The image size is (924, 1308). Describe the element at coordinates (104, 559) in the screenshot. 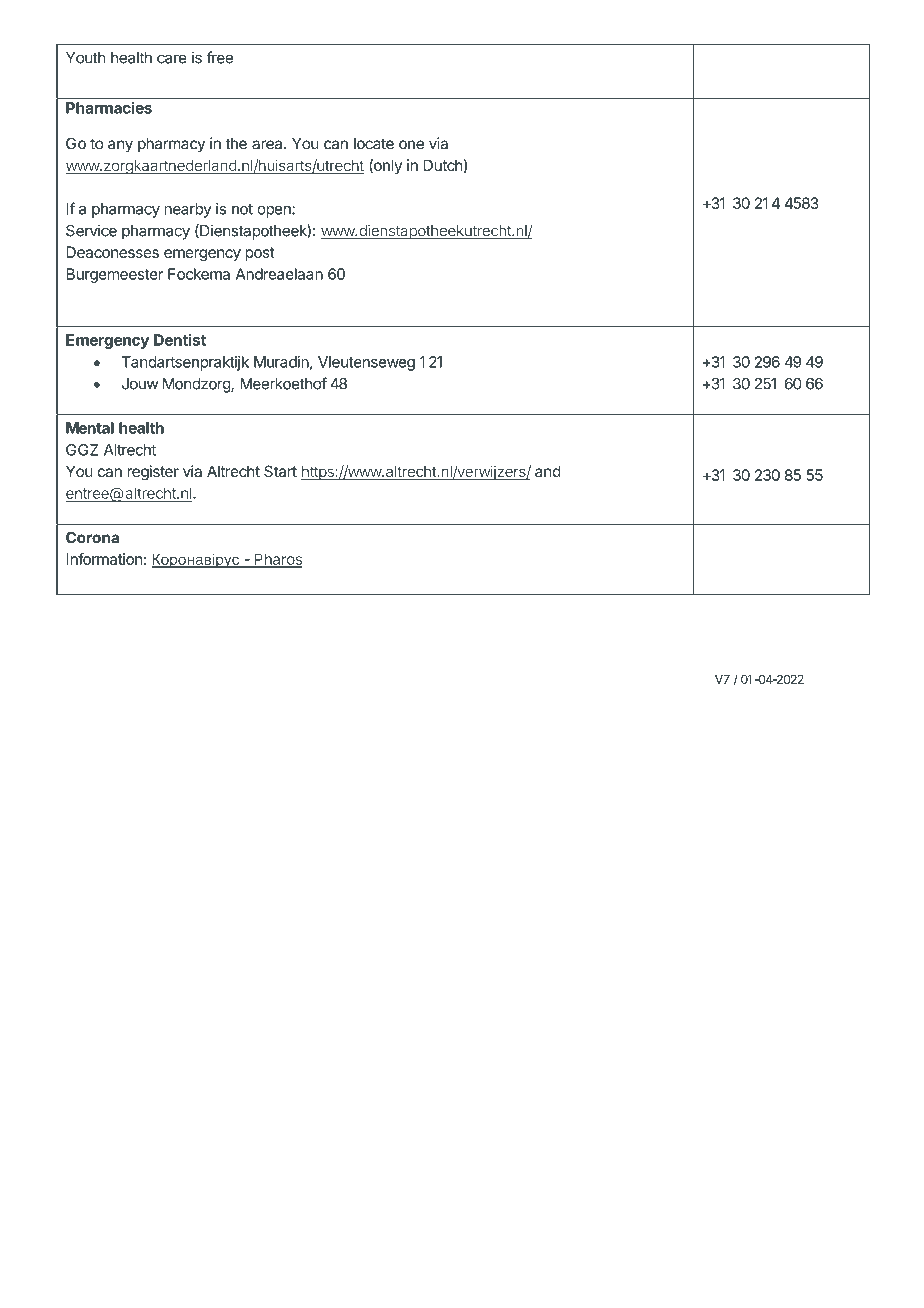

I see `Information` at that location.
